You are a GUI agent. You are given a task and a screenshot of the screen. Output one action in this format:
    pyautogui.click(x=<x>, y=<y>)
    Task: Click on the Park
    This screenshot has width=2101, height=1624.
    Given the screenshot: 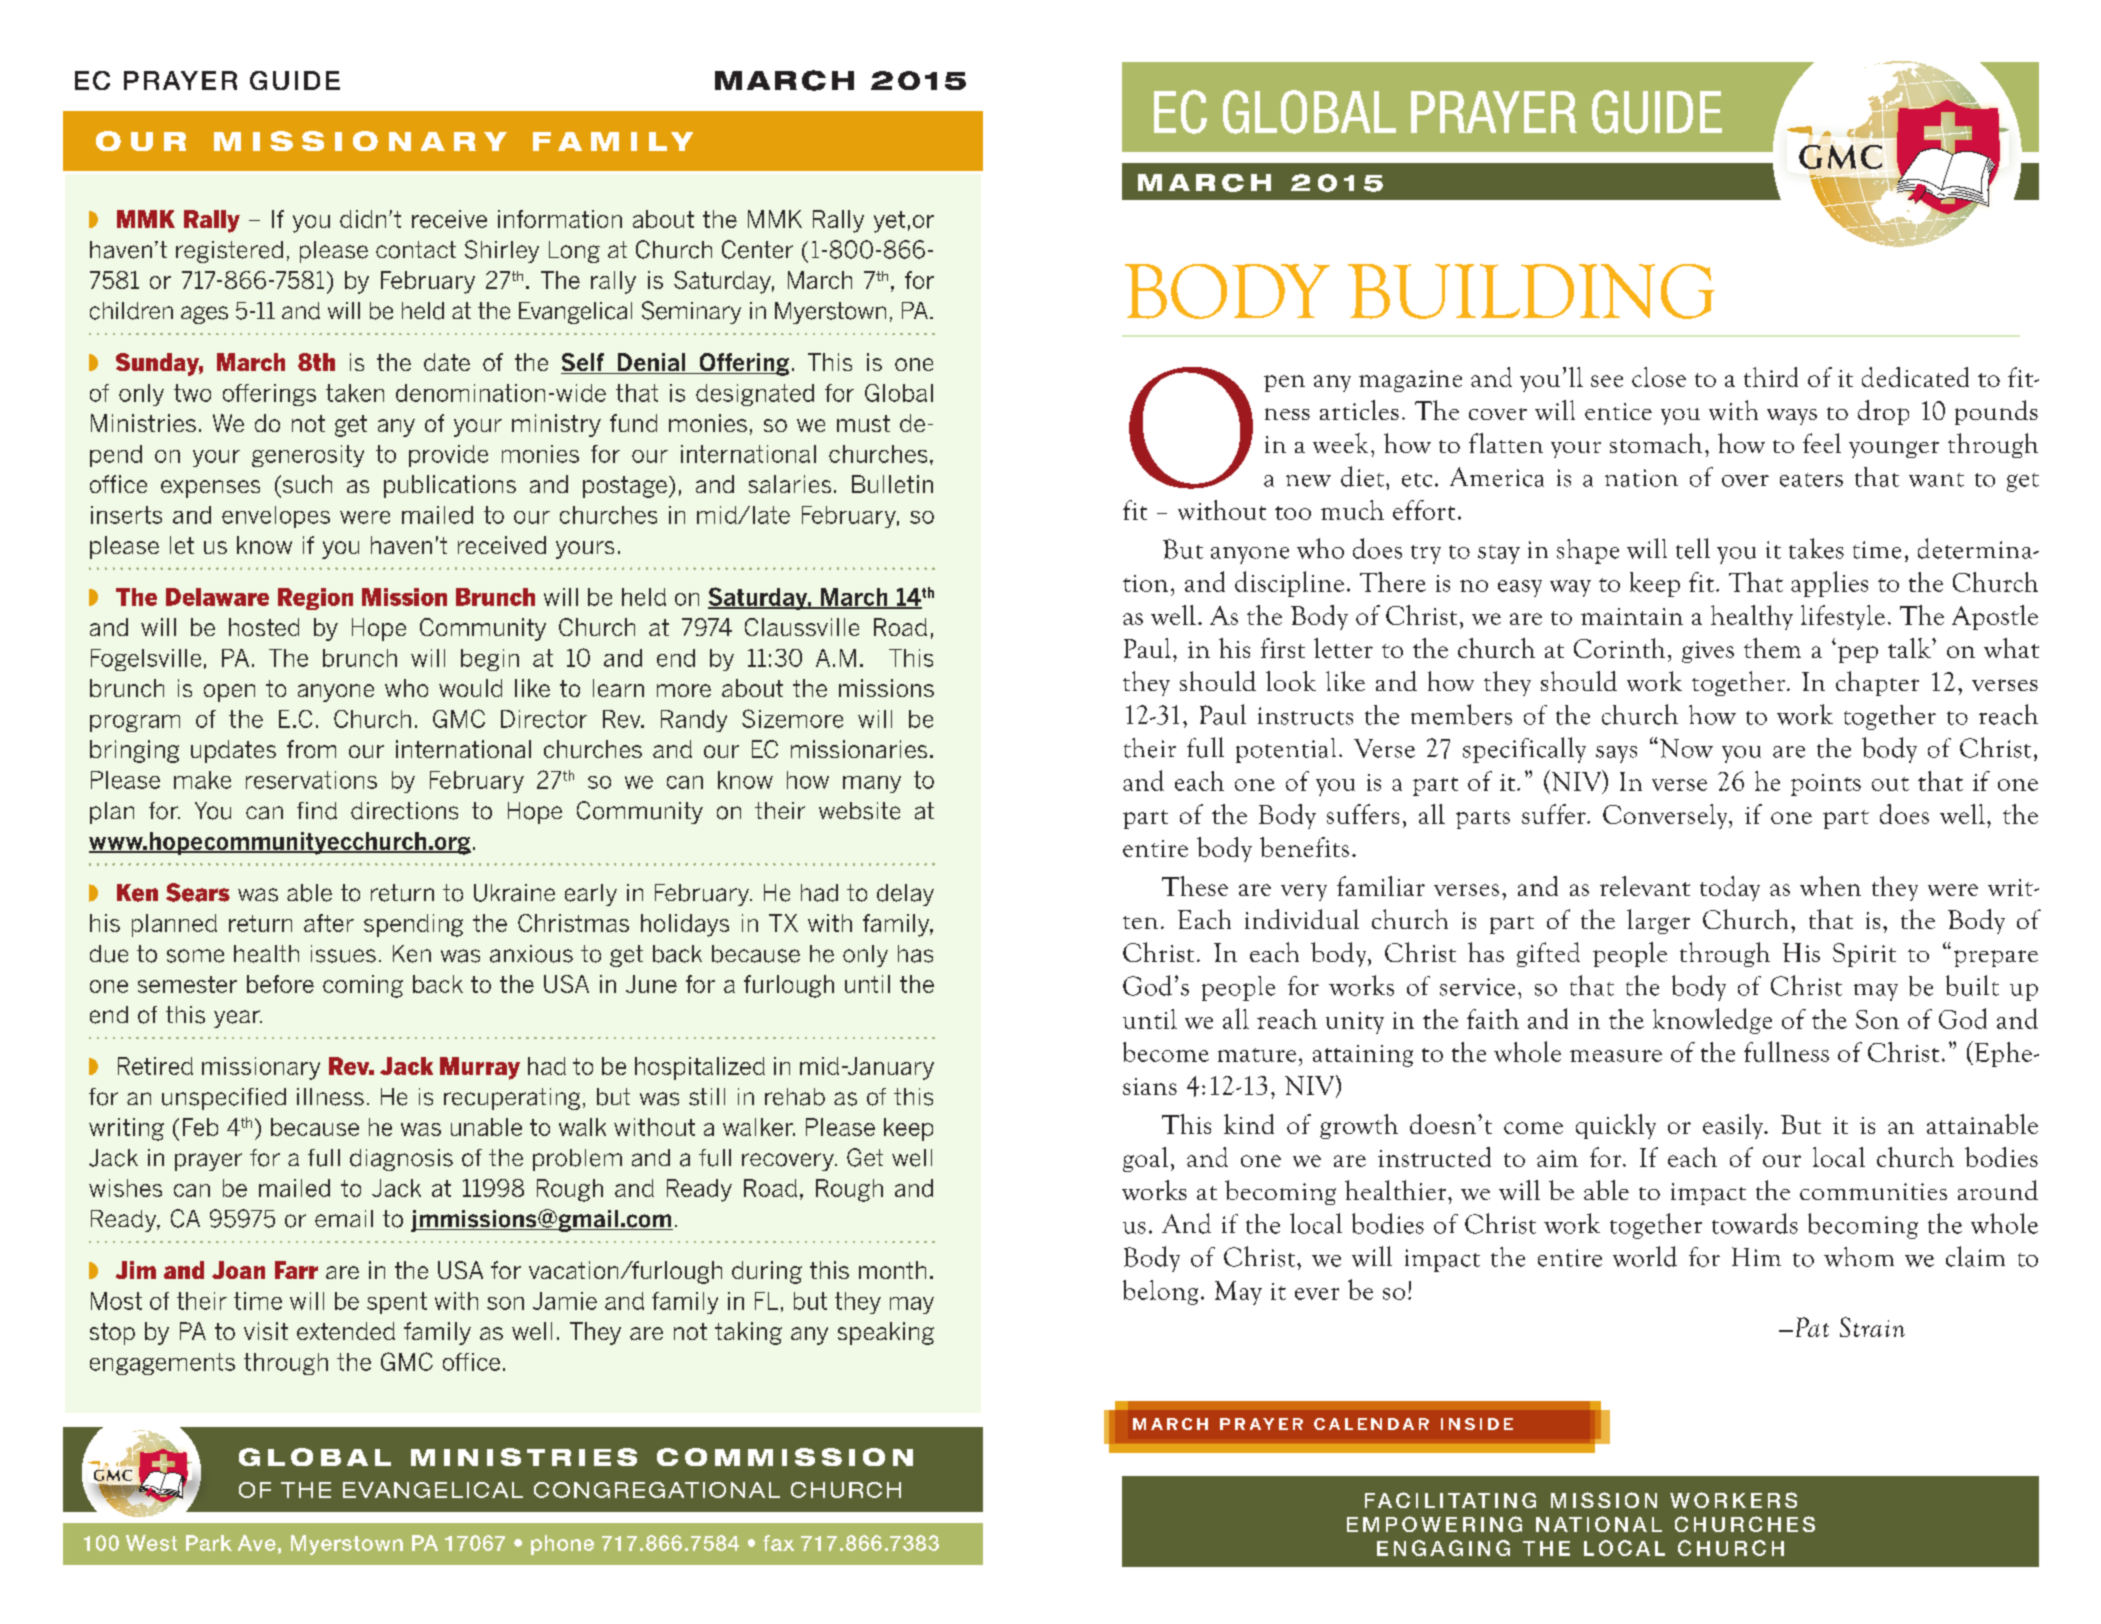 What is the action you would take?
    pyautogui.click(x=209, y=1543)
